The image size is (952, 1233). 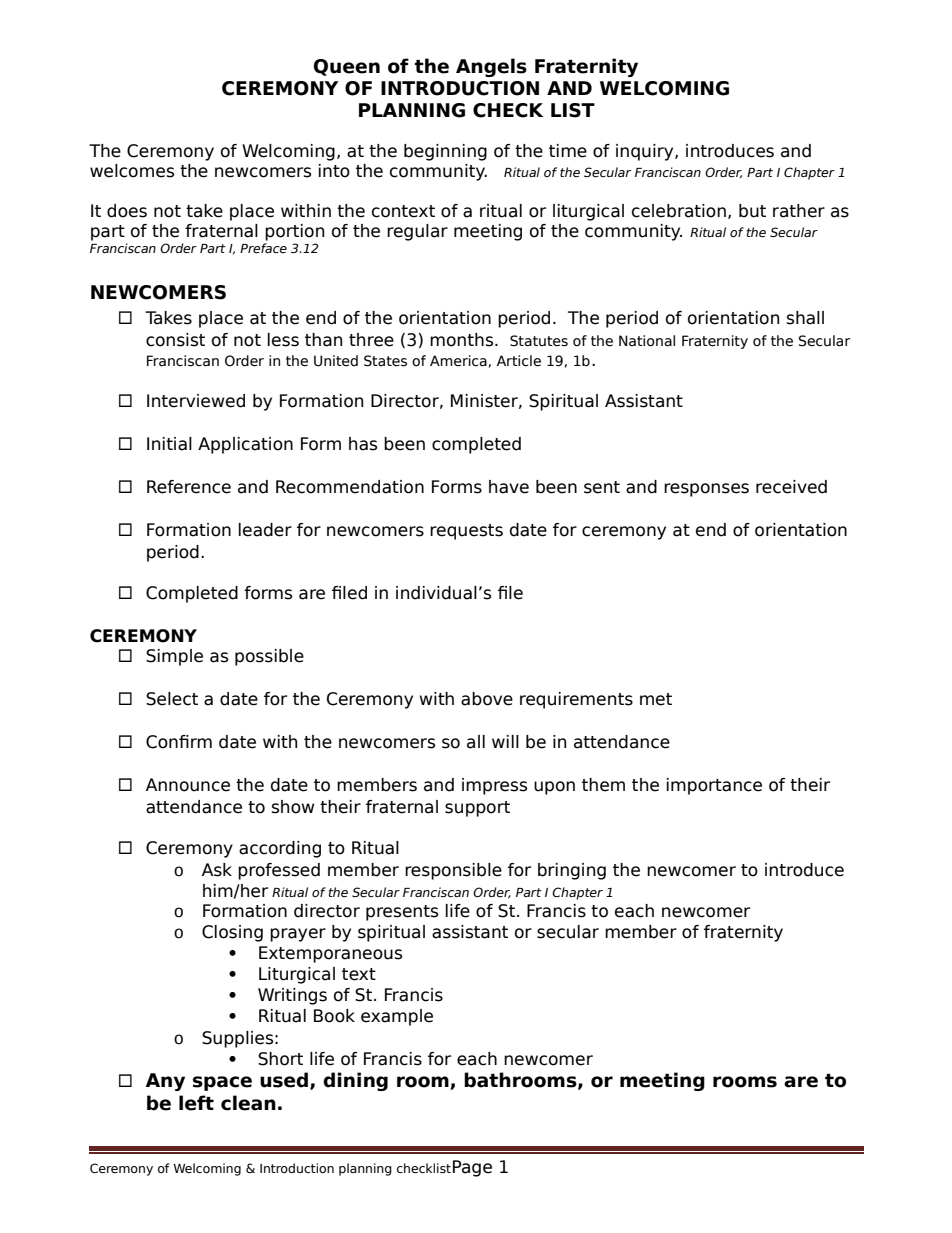 I want to click on consist, so click(x=175, y=340).
